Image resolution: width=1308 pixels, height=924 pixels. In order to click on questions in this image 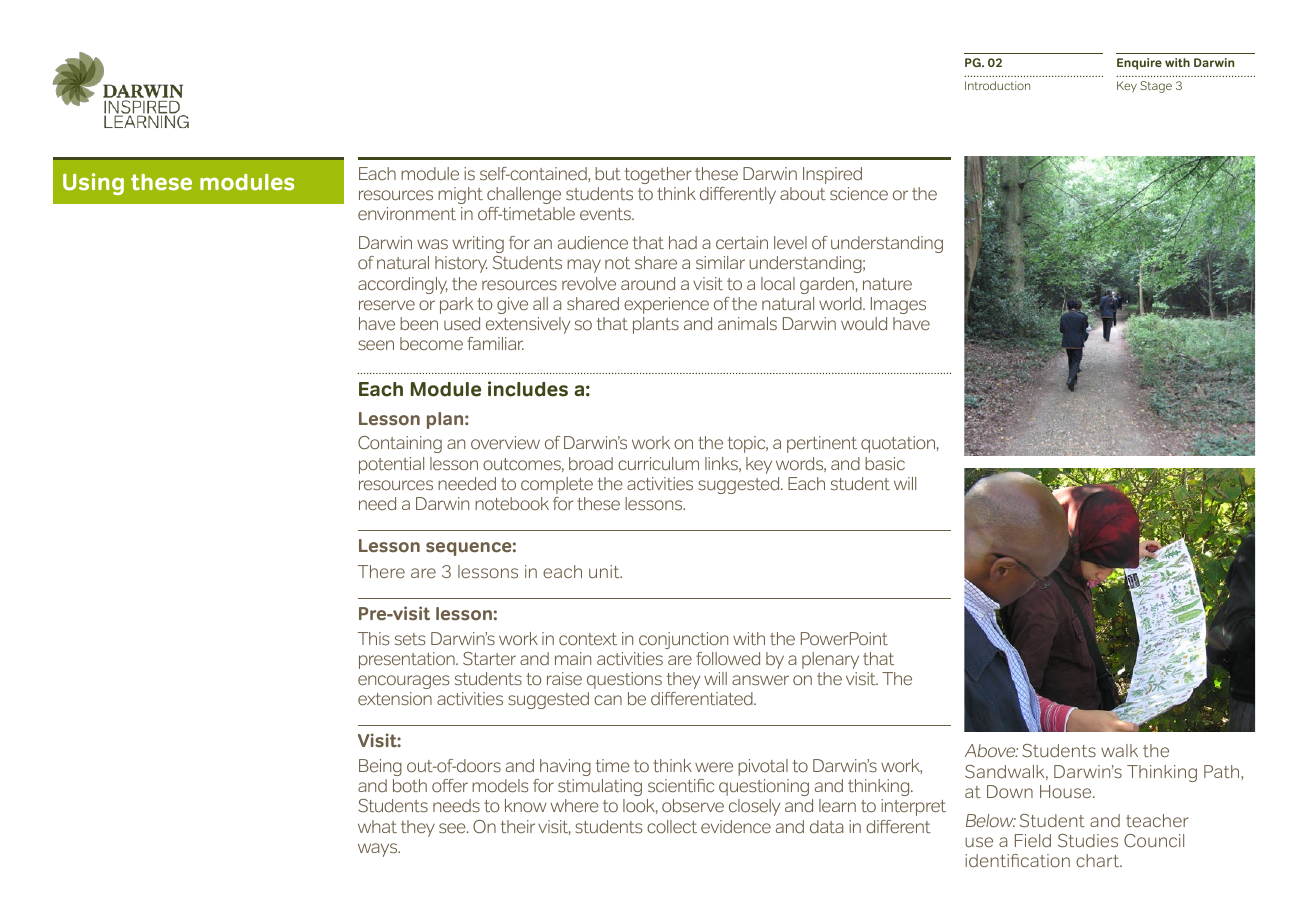, I will do `click(624, 680)`.
